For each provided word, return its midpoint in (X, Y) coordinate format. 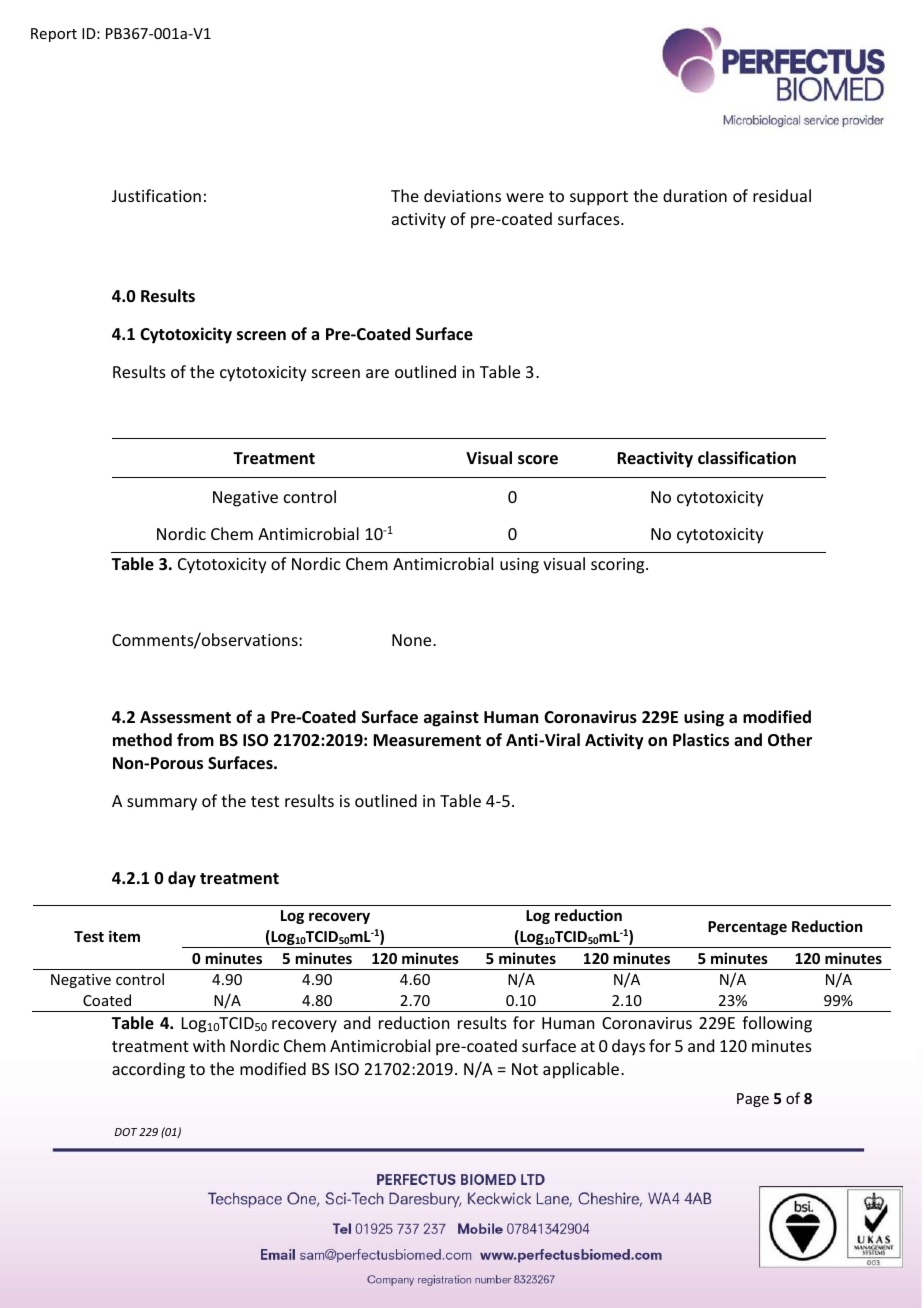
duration (695, 195)
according (148, 1070)
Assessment (185, 717)
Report (54, 35)
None (413, 640)
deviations (462, 195)
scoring (619, 566)
